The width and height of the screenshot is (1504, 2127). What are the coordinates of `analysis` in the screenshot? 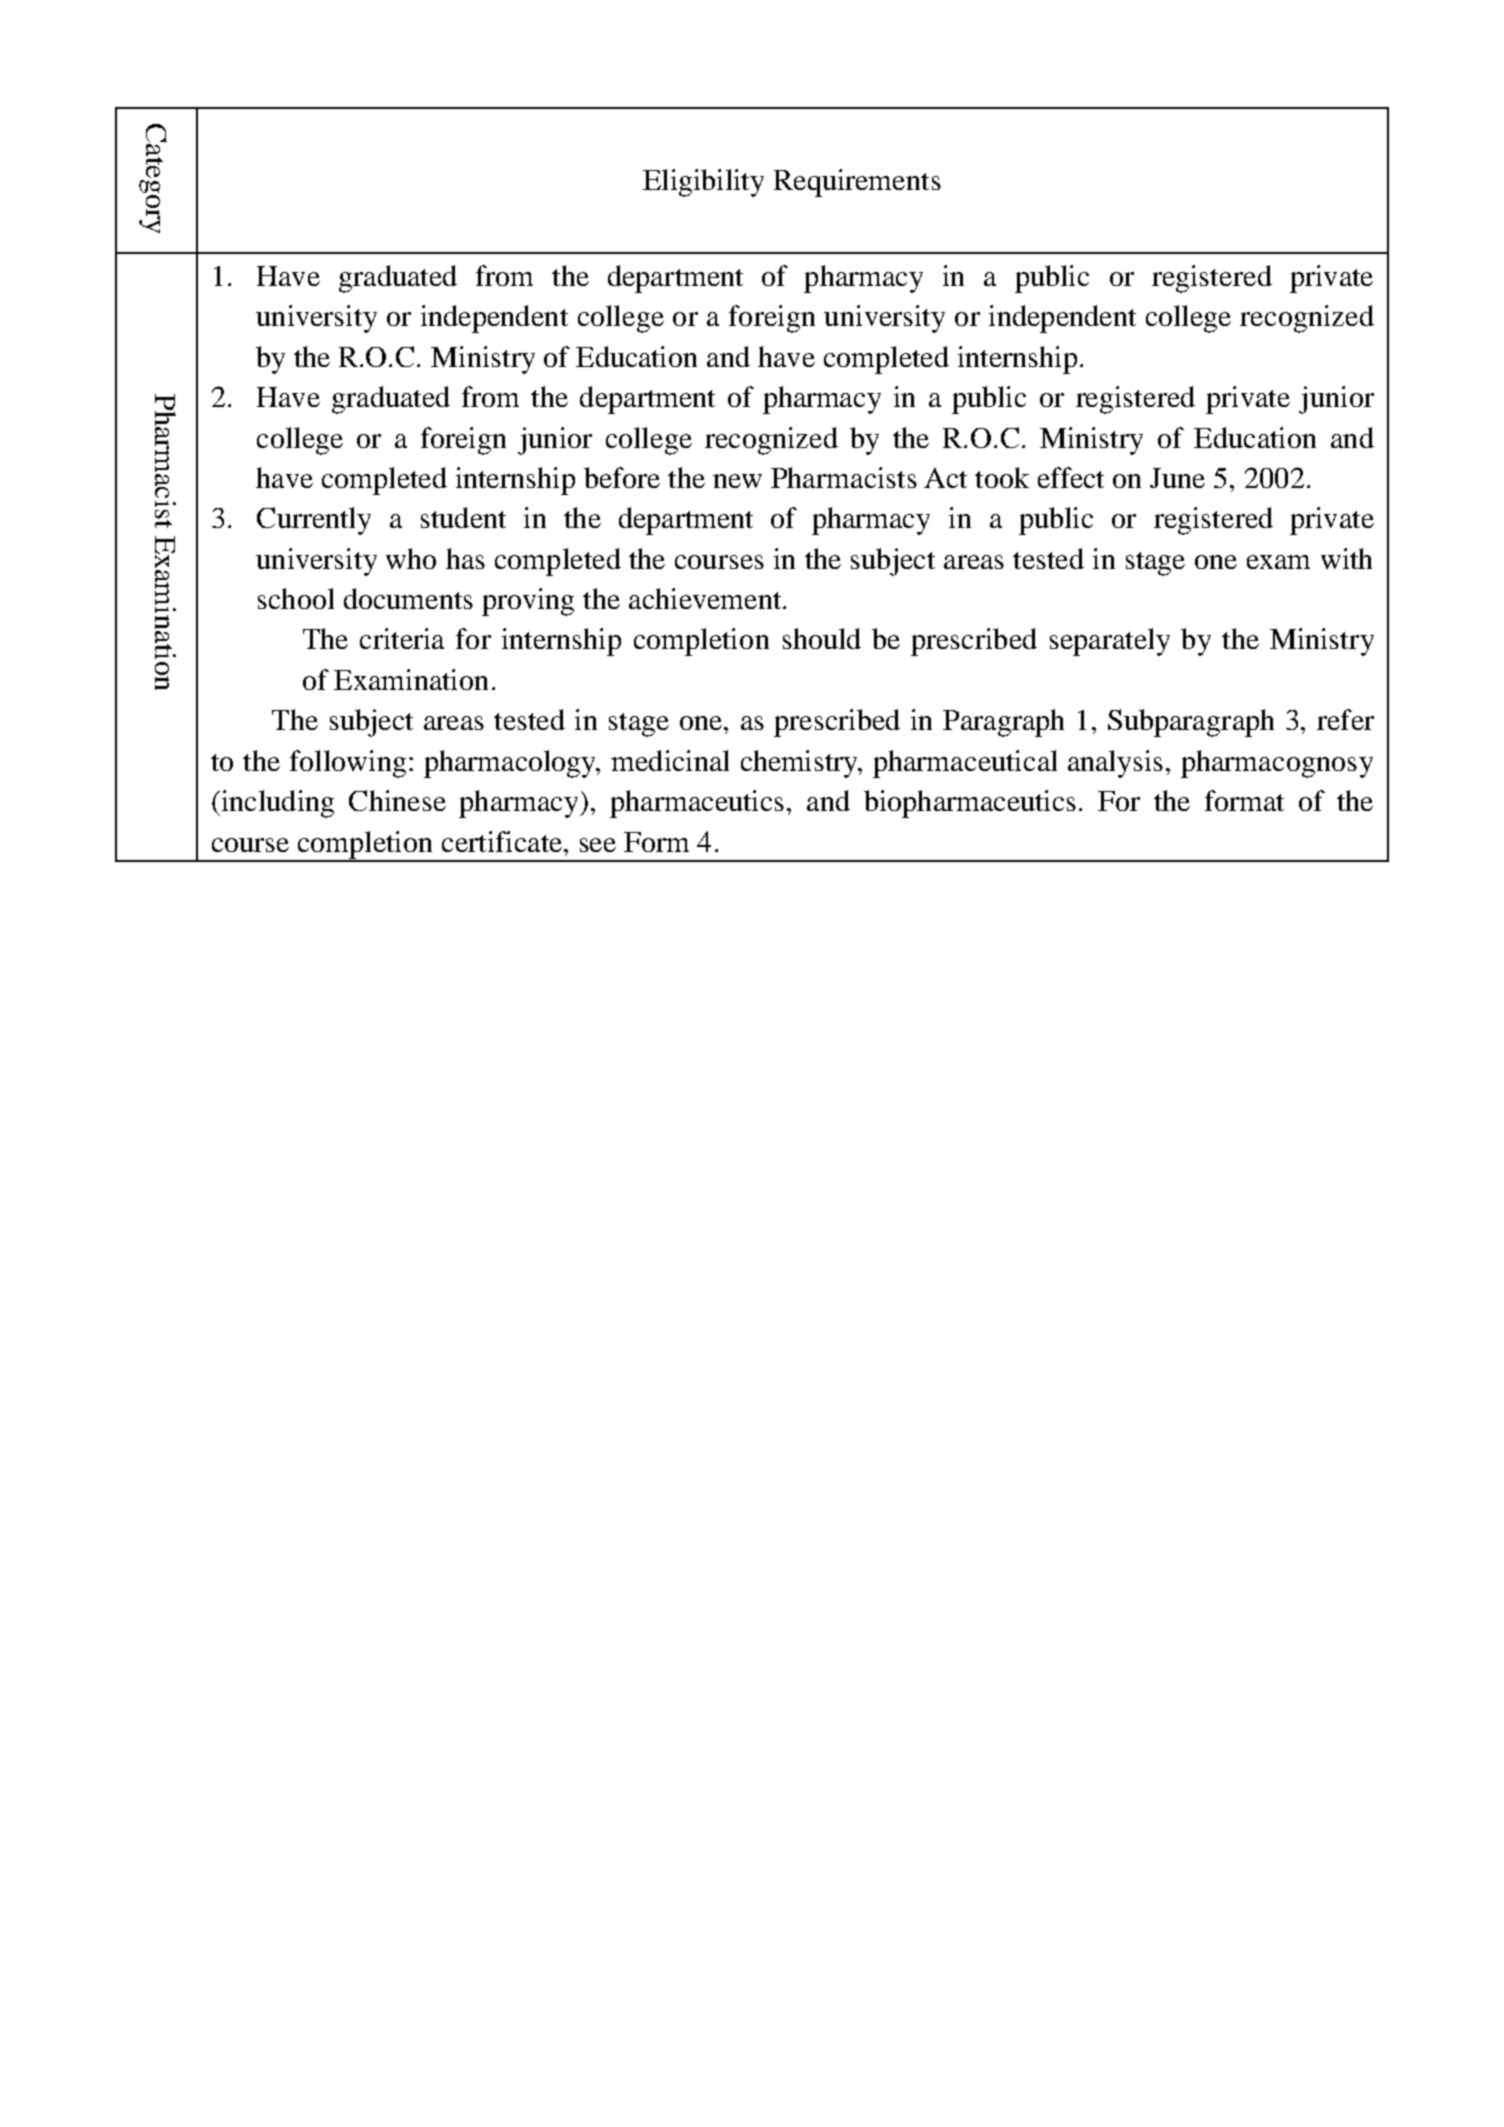 It's located at (1115, 764).
